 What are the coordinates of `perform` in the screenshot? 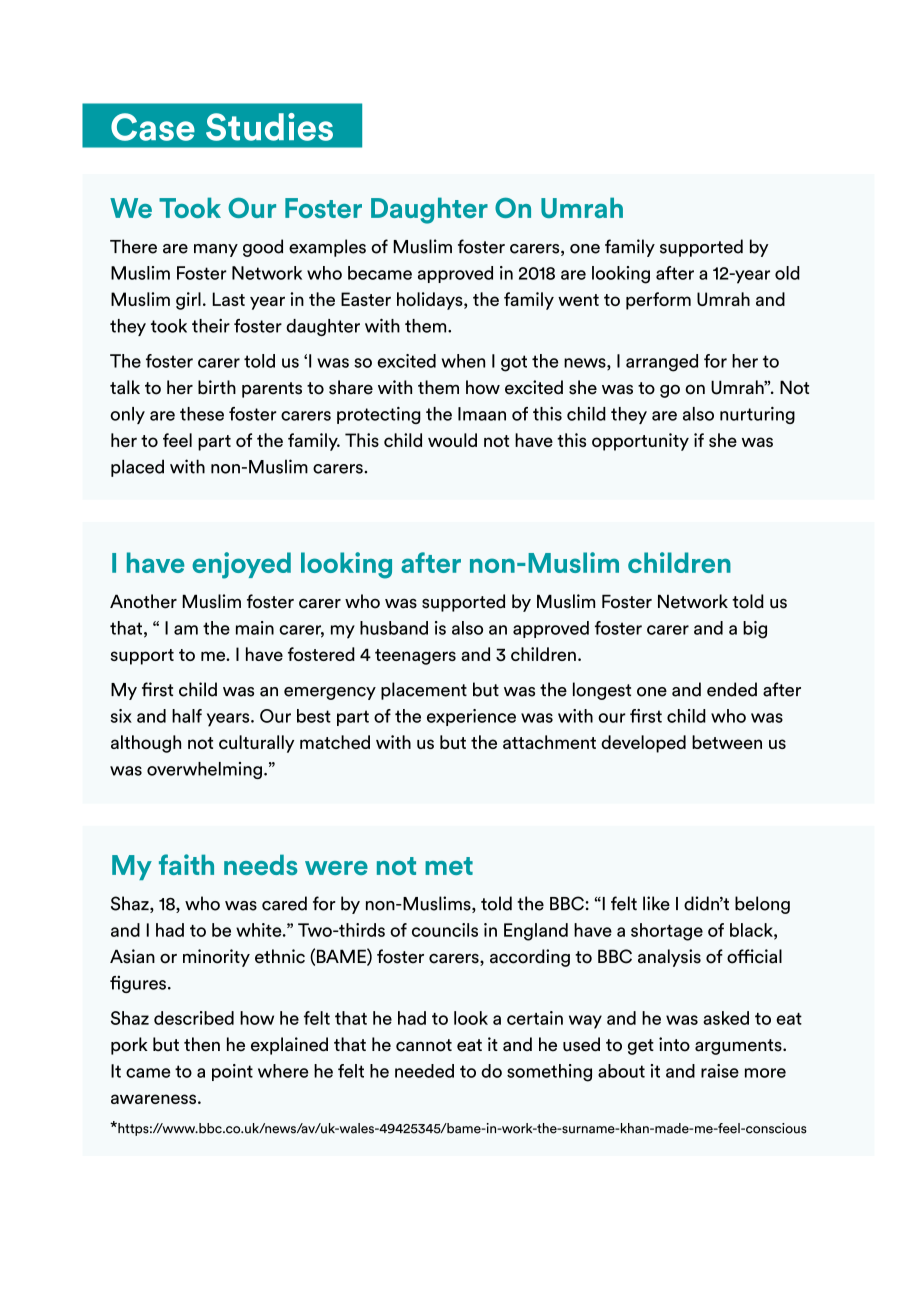 It's located at (658, 301).
